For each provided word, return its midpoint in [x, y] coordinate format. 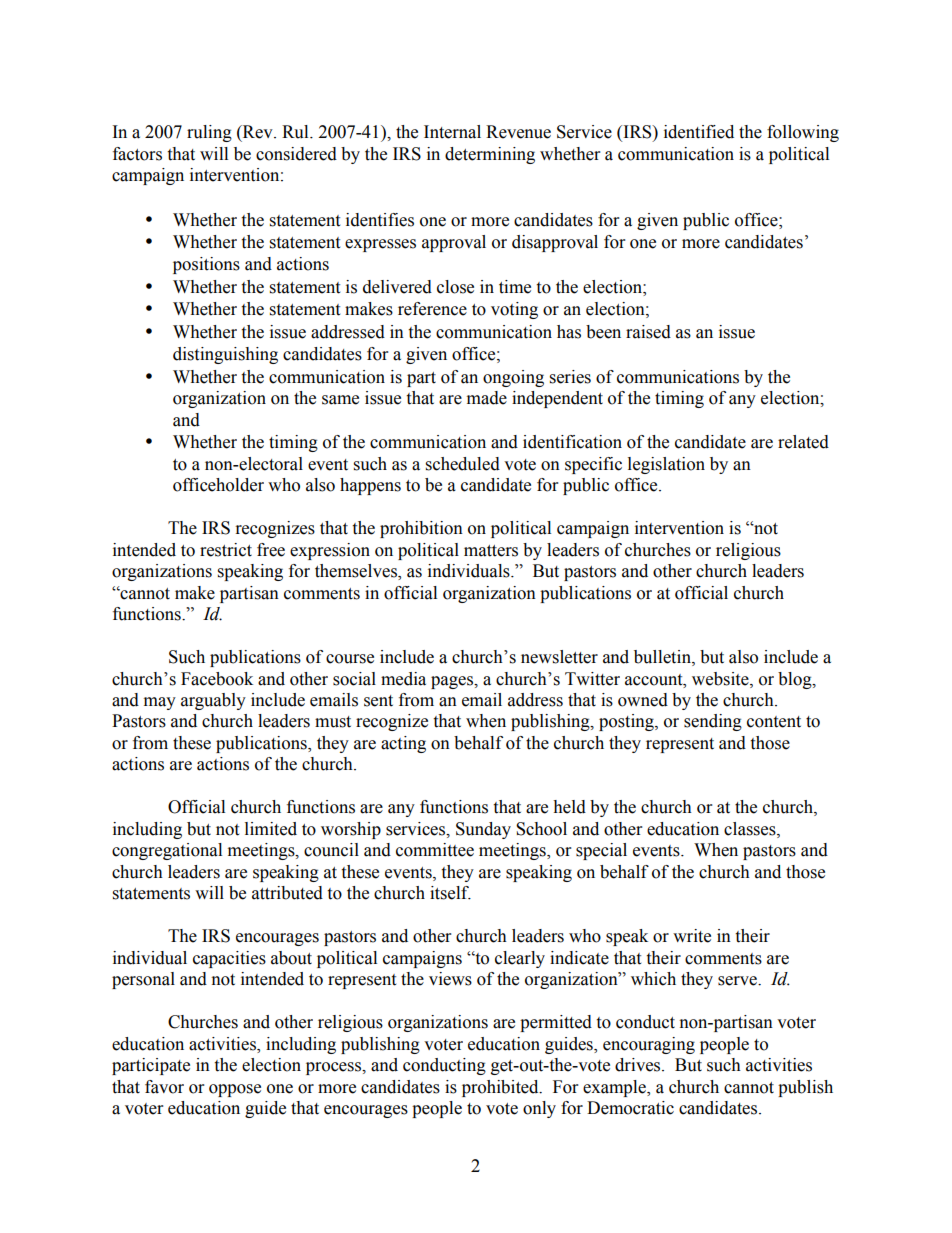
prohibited [501, 1088]
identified [699, 132]
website [721, 679]
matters [491, 551]
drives [639, 1065]
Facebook [217, 679]
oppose [235, 1090]
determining [490, 155]
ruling [209, 133]
